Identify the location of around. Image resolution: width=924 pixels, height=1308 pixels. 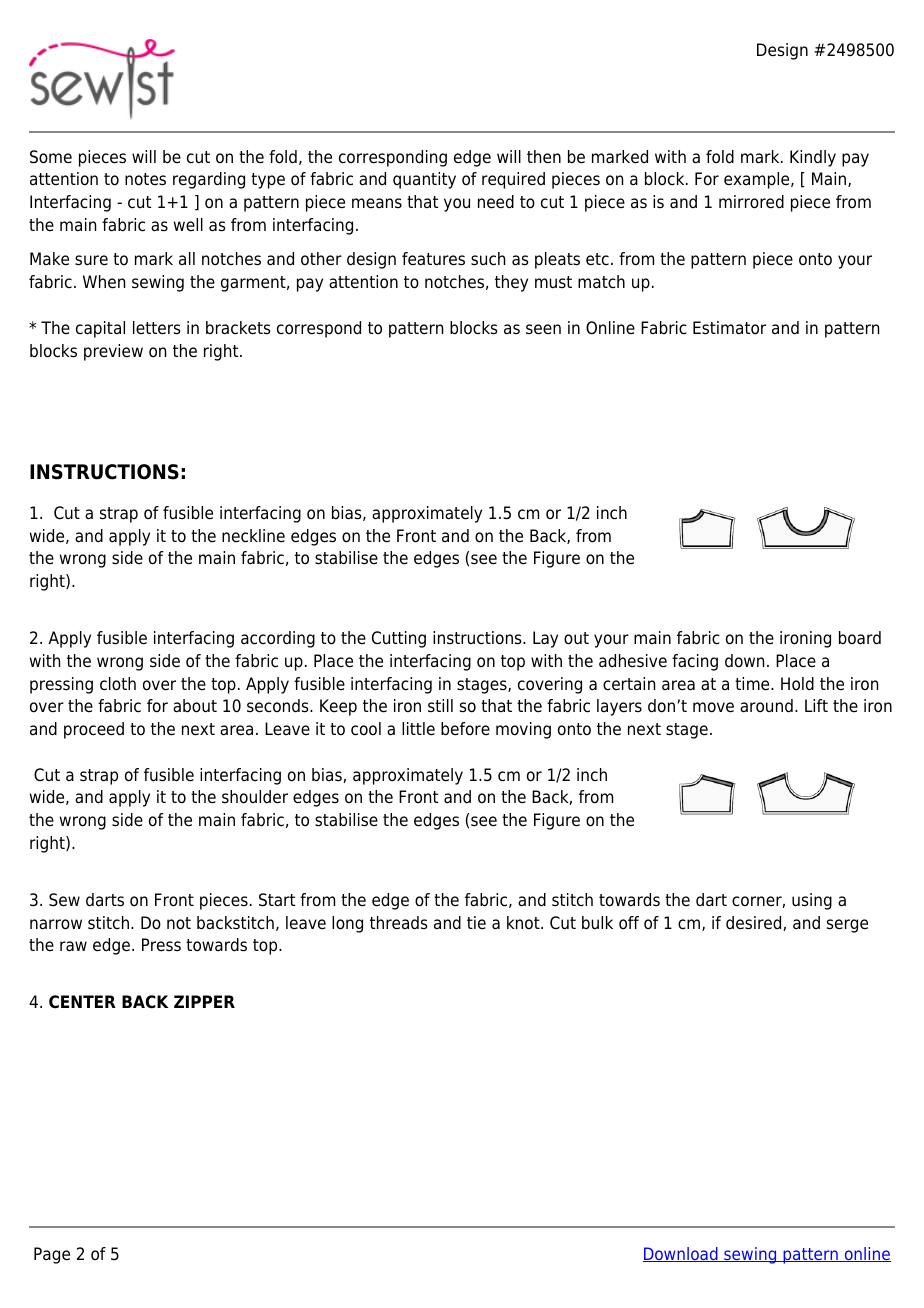
(766, 706).
